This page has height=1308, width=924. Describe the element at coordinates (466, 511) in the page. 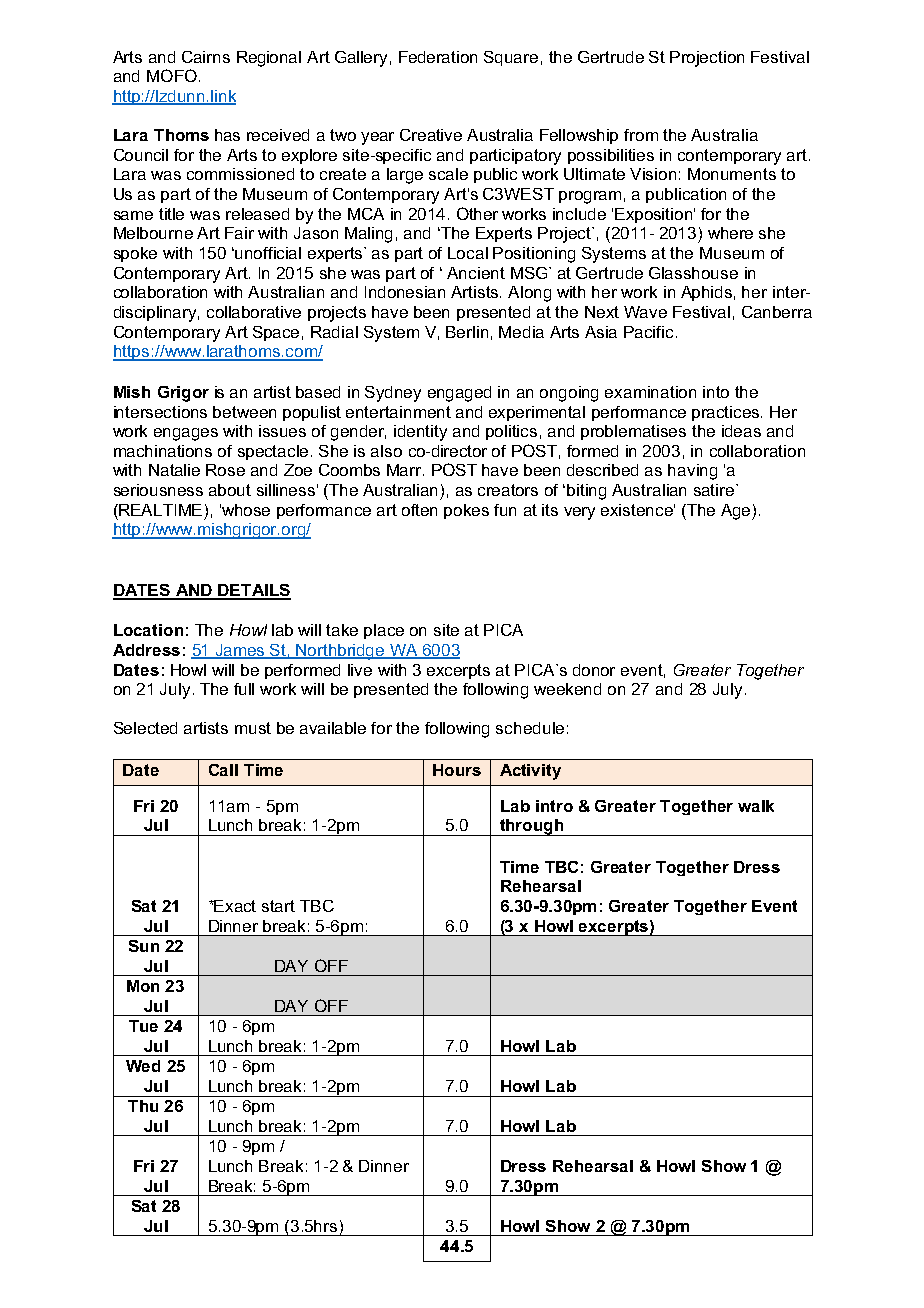

I see `pokes` at that location.
